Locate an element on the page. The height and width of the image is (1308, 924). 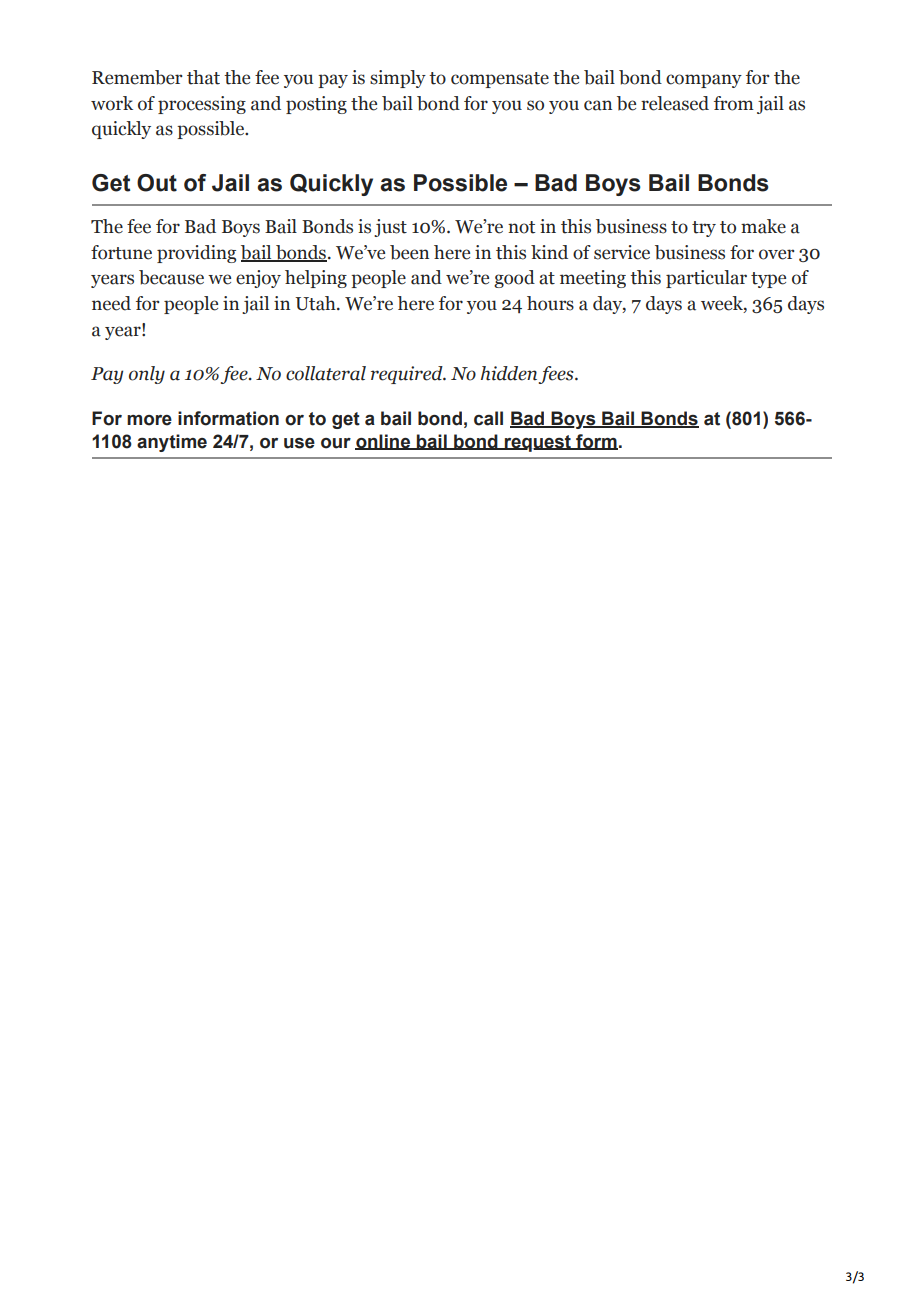
only is located at coordinates (147, 375).
